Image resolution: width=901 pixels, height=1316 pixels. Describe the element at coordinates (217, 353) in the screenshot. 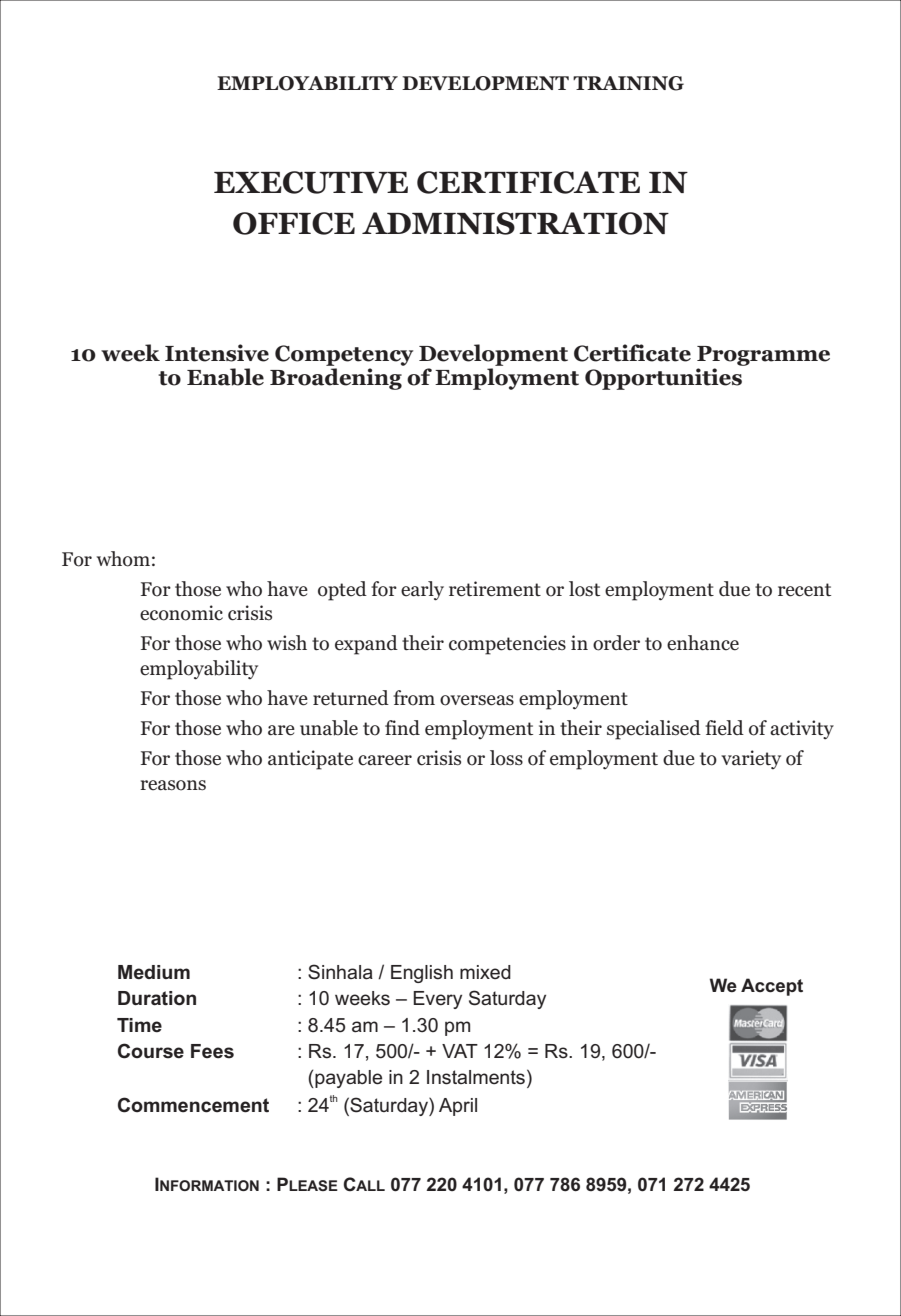

I see `Intensive` at that location.
